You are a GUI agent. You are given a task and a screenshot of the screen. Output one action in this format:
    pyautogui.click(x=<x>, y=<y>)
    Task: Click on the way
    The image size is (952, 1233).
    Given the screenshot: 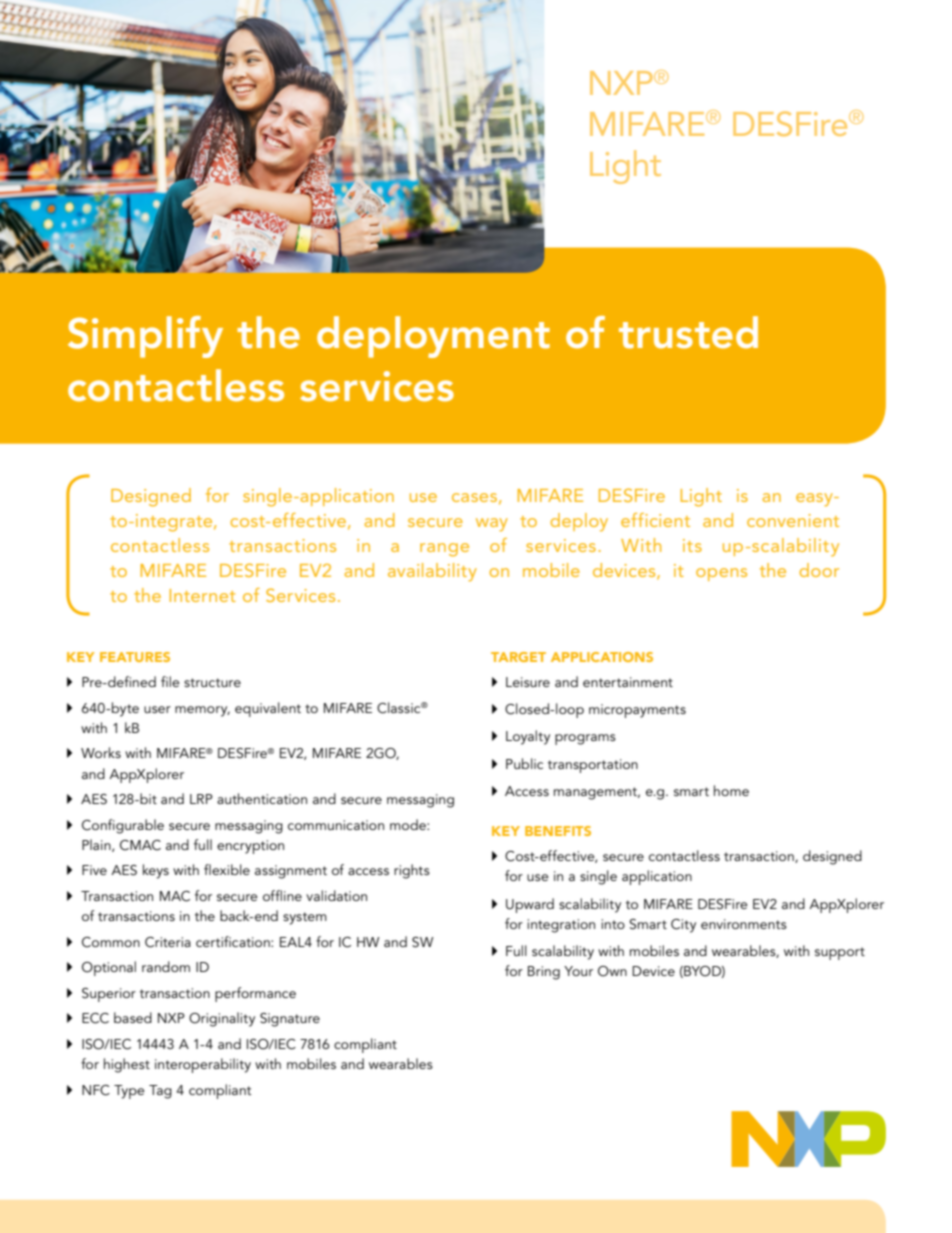 What is the action you would take?
    pyautogui.click(x=492, y=525)
